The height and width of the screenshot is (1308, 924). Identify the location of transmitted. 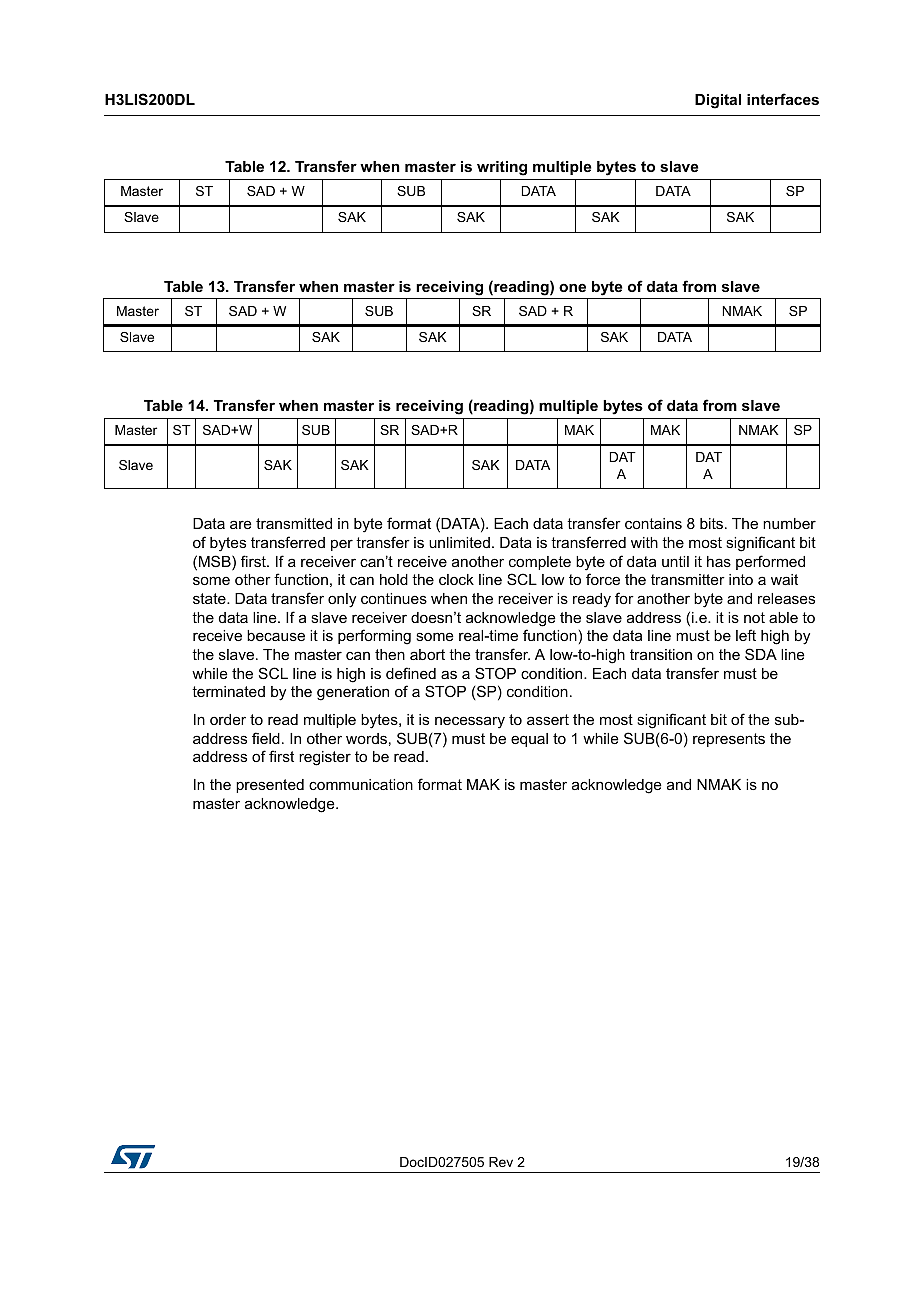
(294, 523).
